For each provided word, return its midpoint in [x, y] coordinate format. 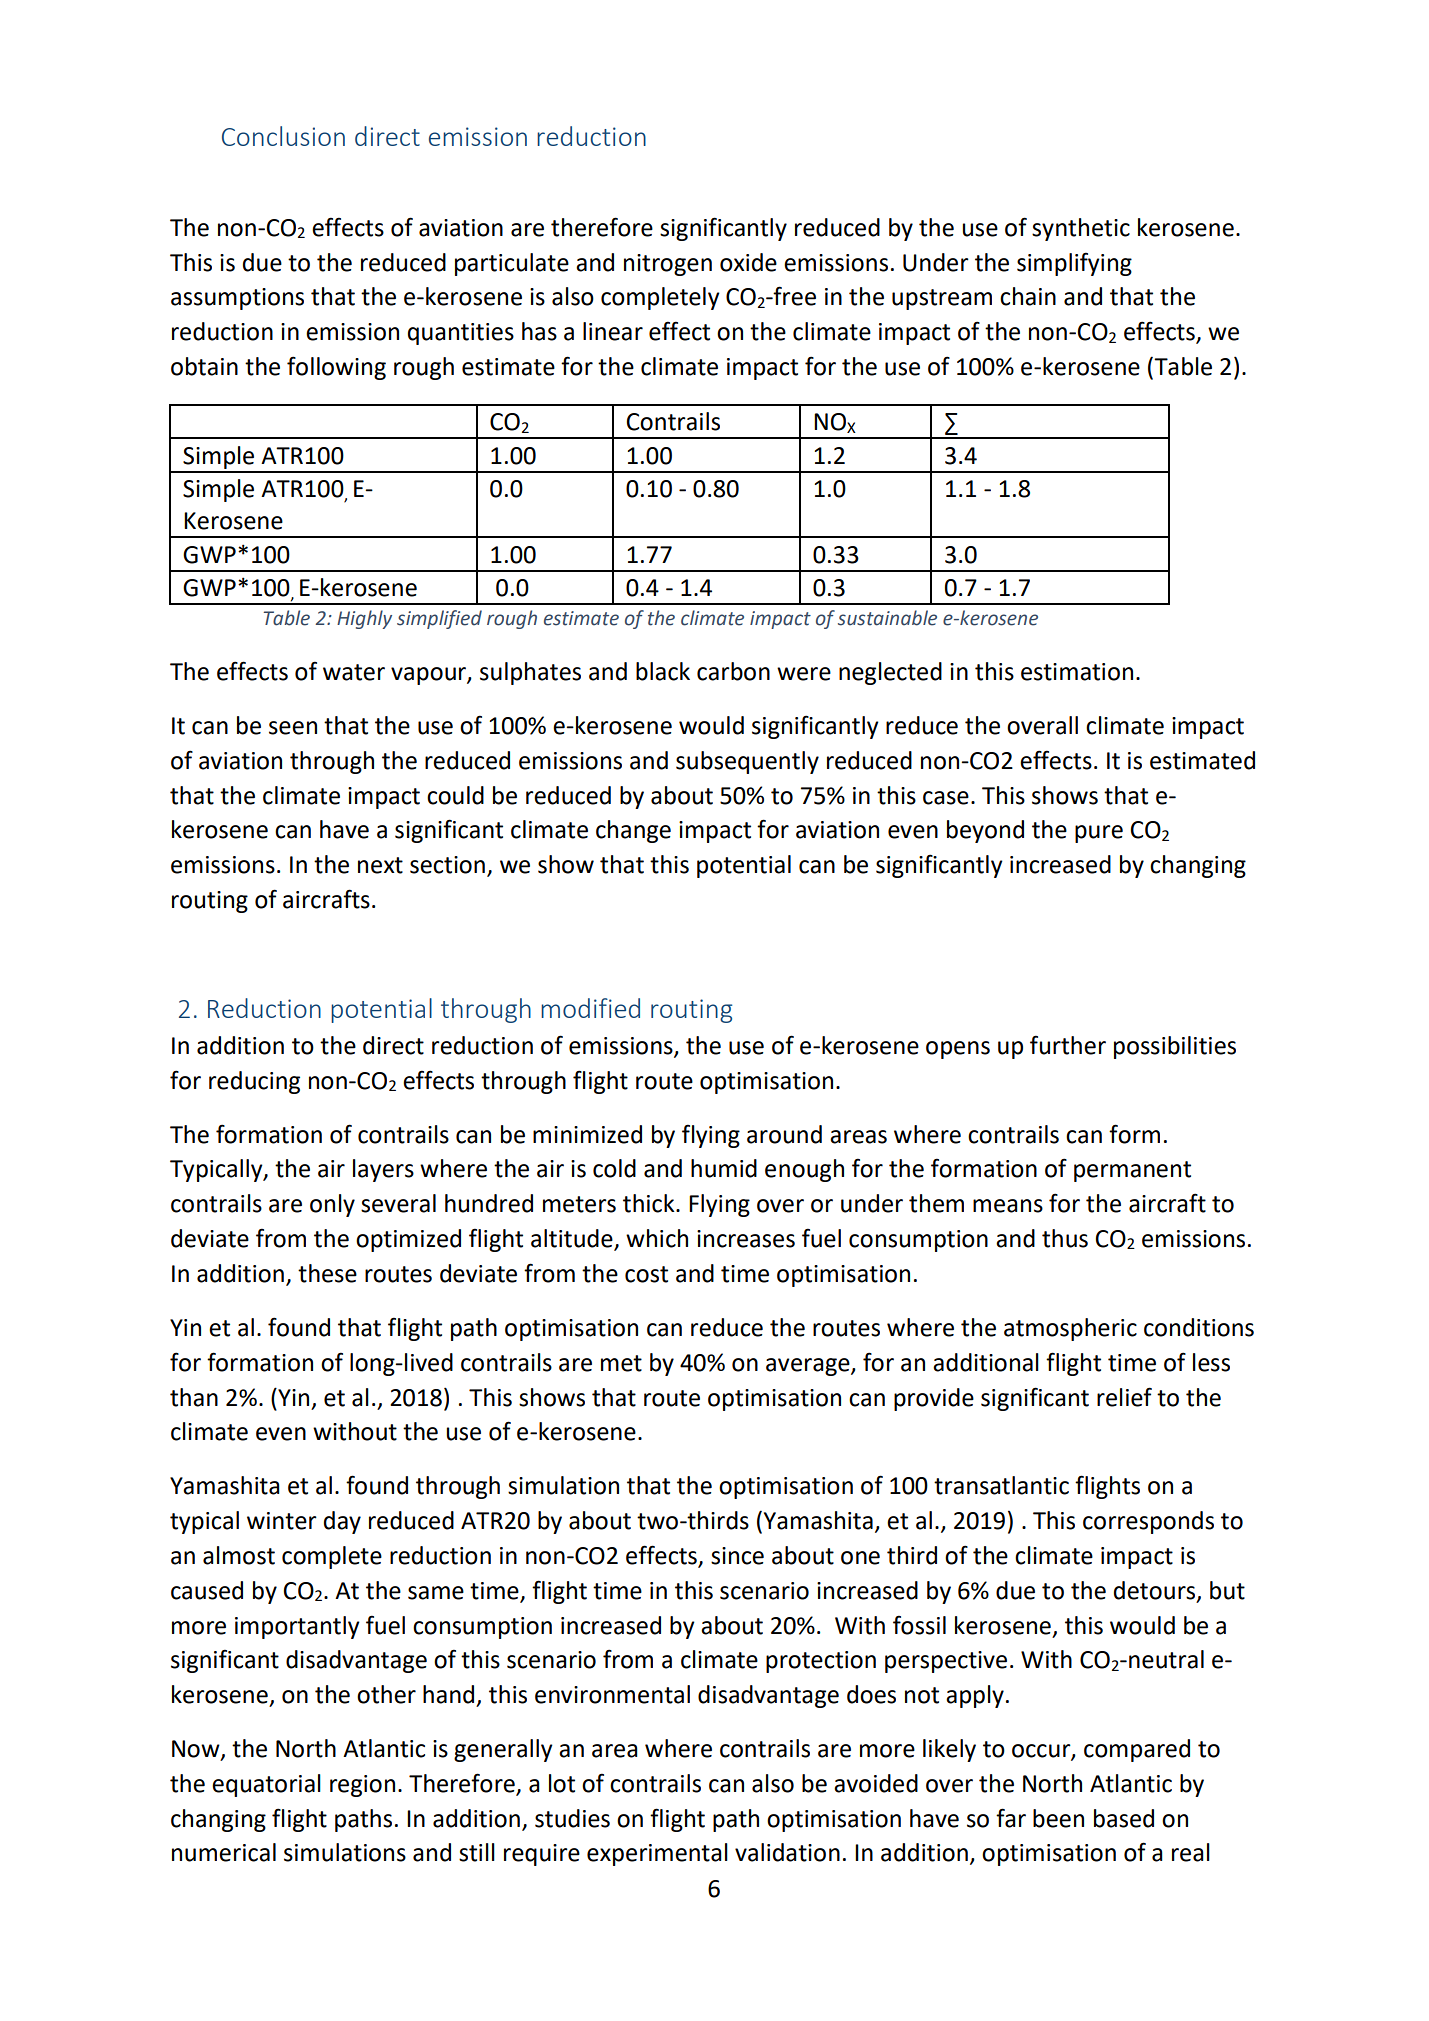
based [1124, 1818]
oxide [748, 262]
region [362, 1786]
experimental [657, 1854]
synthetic [1081, 229]
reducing [254, 1082]
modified [590, 1008]
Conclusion [283, 136]
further [1068, 1045]
